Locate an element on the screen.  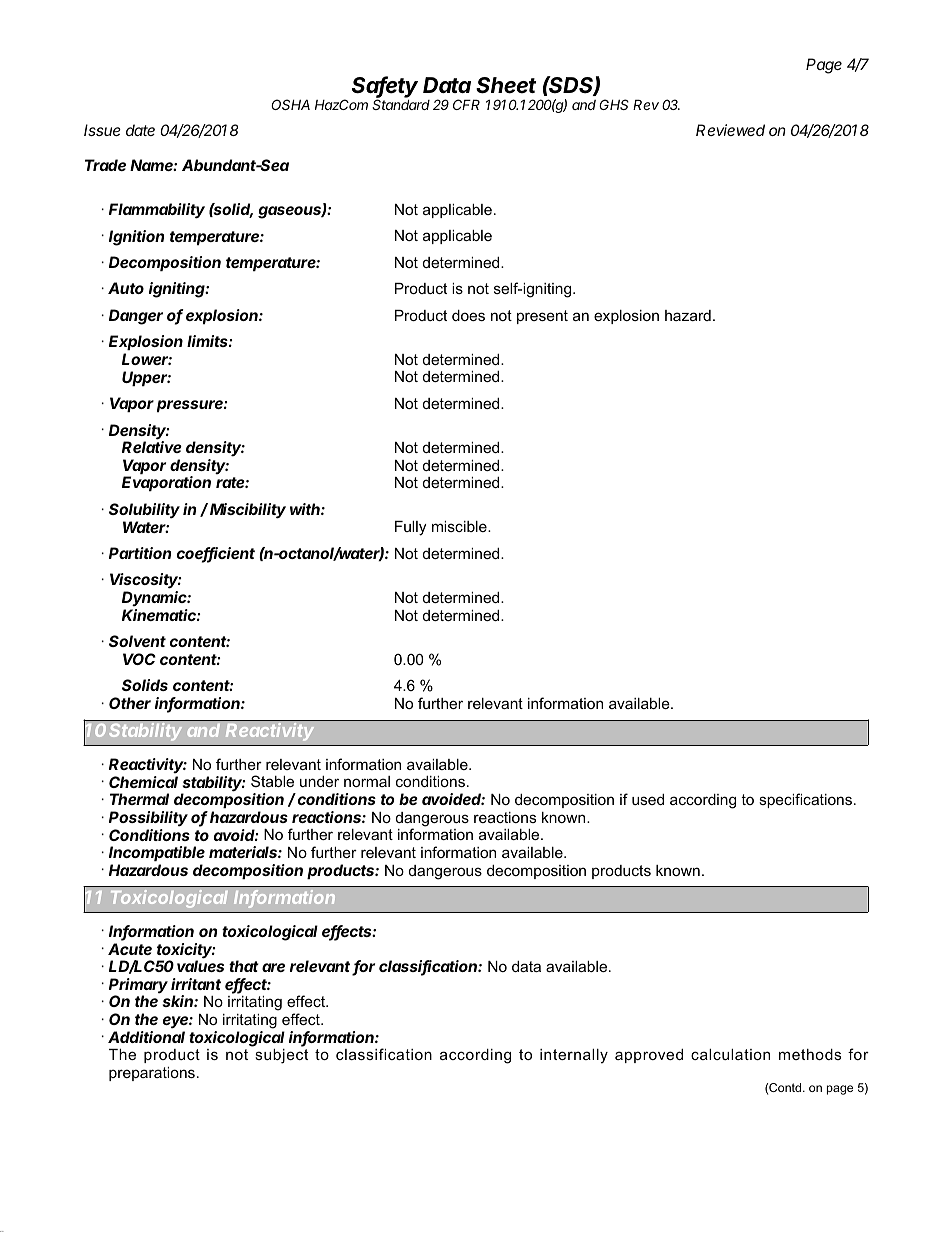
CFR is located at coordinates (466, 104).
